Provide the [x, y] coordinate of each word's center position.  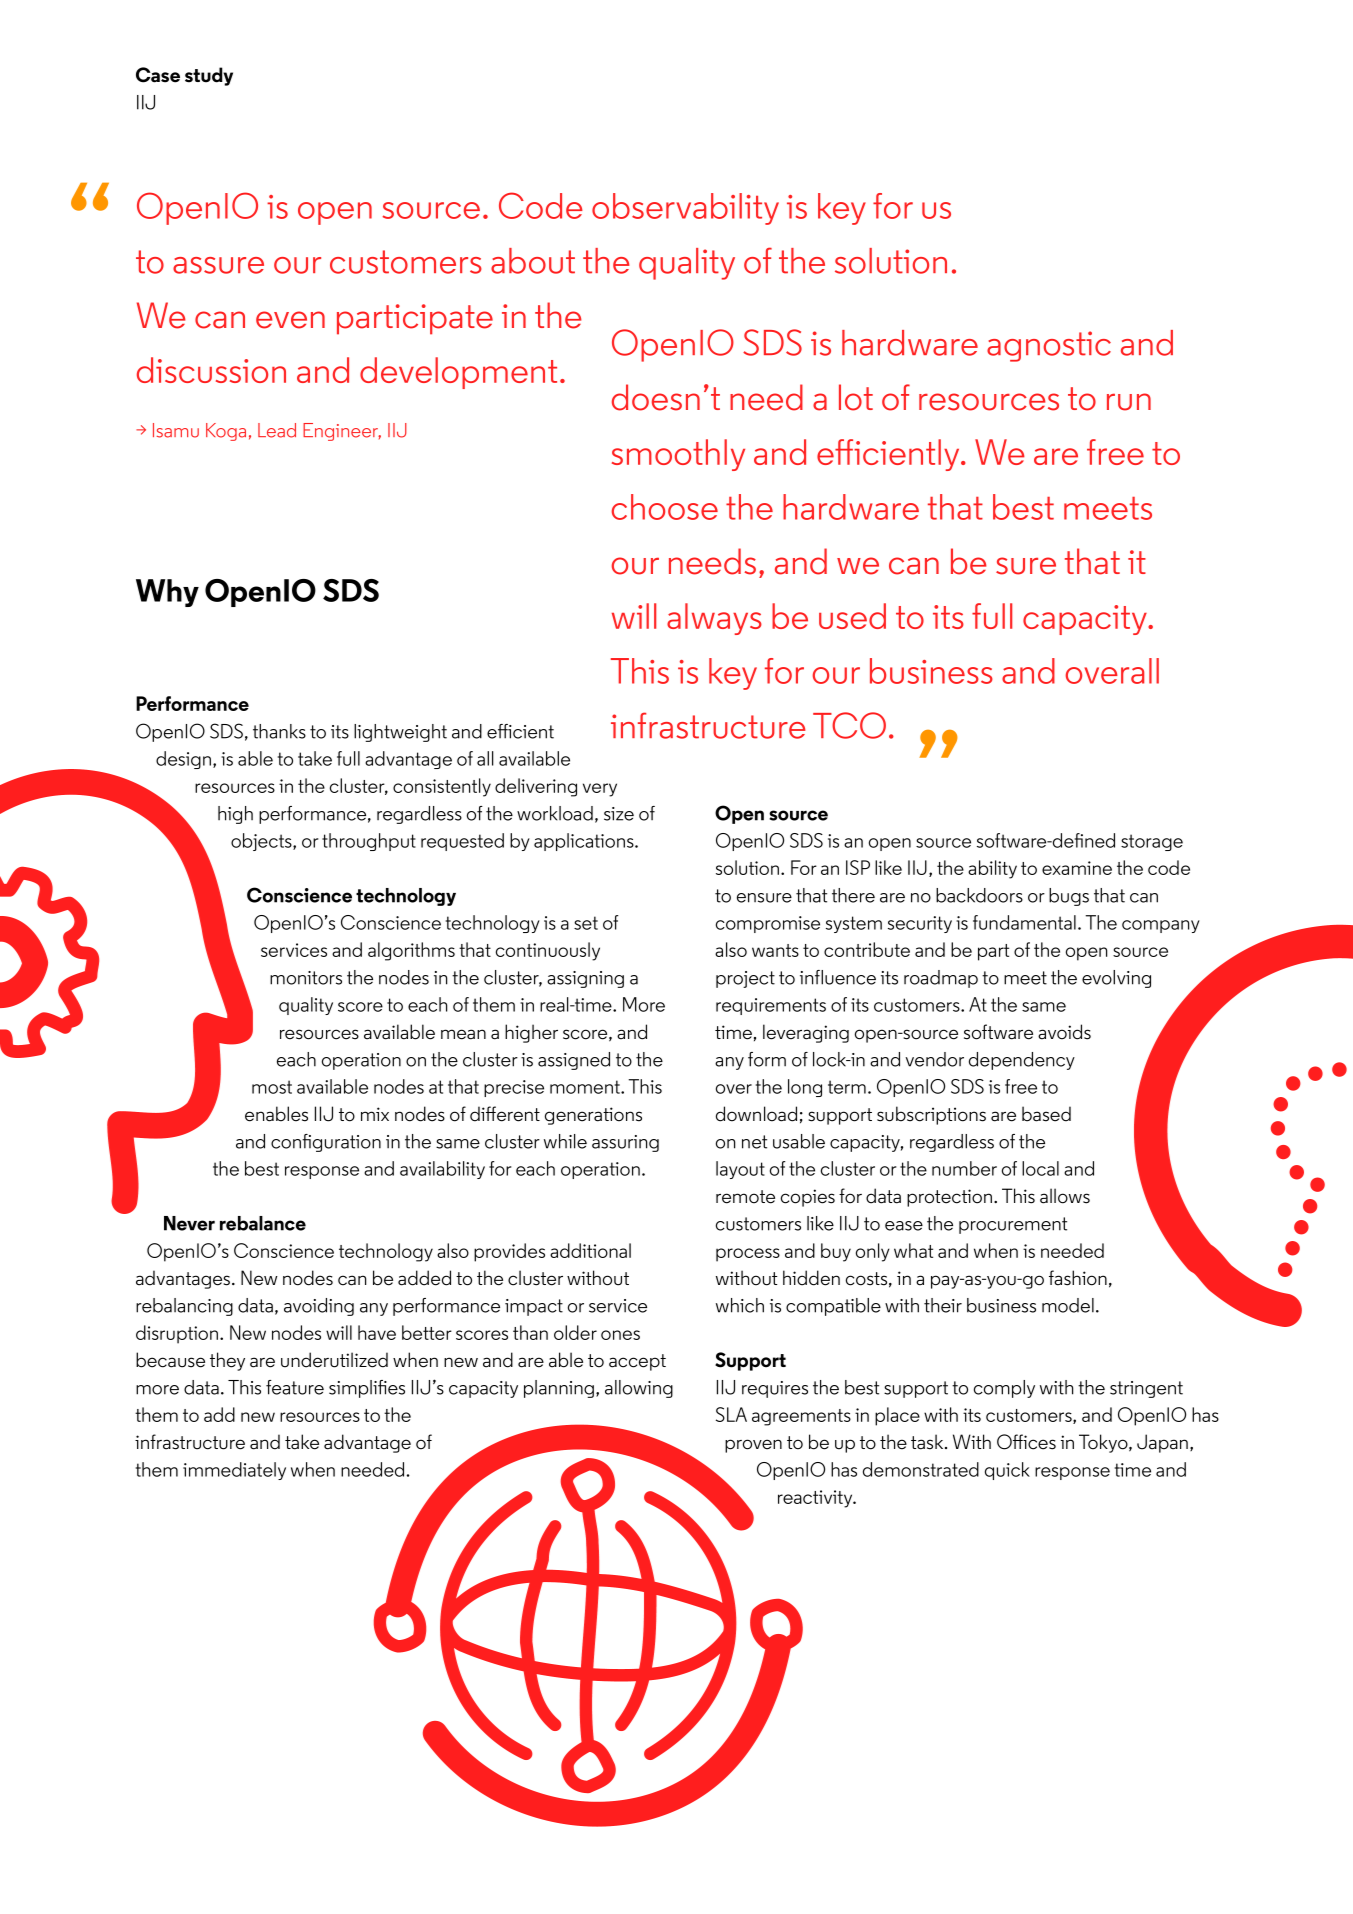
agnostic [1049, 346]
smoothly [678, 455]
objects [262, 842]
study [209, 76]
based [1046, 1114]
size [619, 814]
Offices [1026, 1442]
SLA [731, 1414]
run [1129, 402]
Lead [277, 430]
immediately [234, 1471]
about [533, 261]
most [272, 1087]
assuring [625, 1143]
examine [1077, 868]
